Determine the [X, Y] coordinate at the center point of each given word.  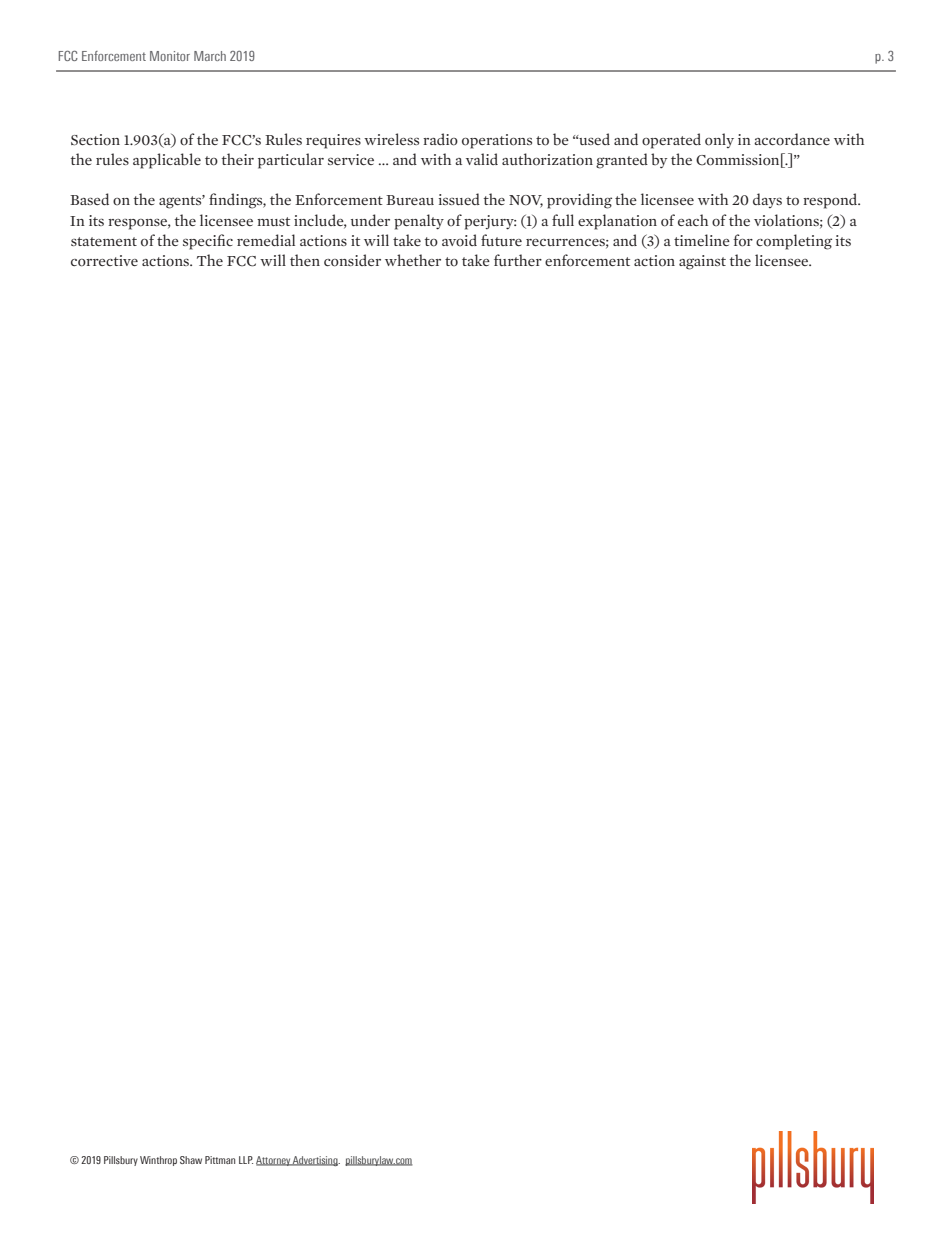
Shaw [191, 1160]
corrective [104, 261]
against [702, 262]
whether [413, 260]
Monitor [170, 56]
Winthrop [158, 1161]
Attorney [274, 1161]
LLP [246, 1160]
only [719, 140]
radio [440, 139]
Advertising [315, 1161]
